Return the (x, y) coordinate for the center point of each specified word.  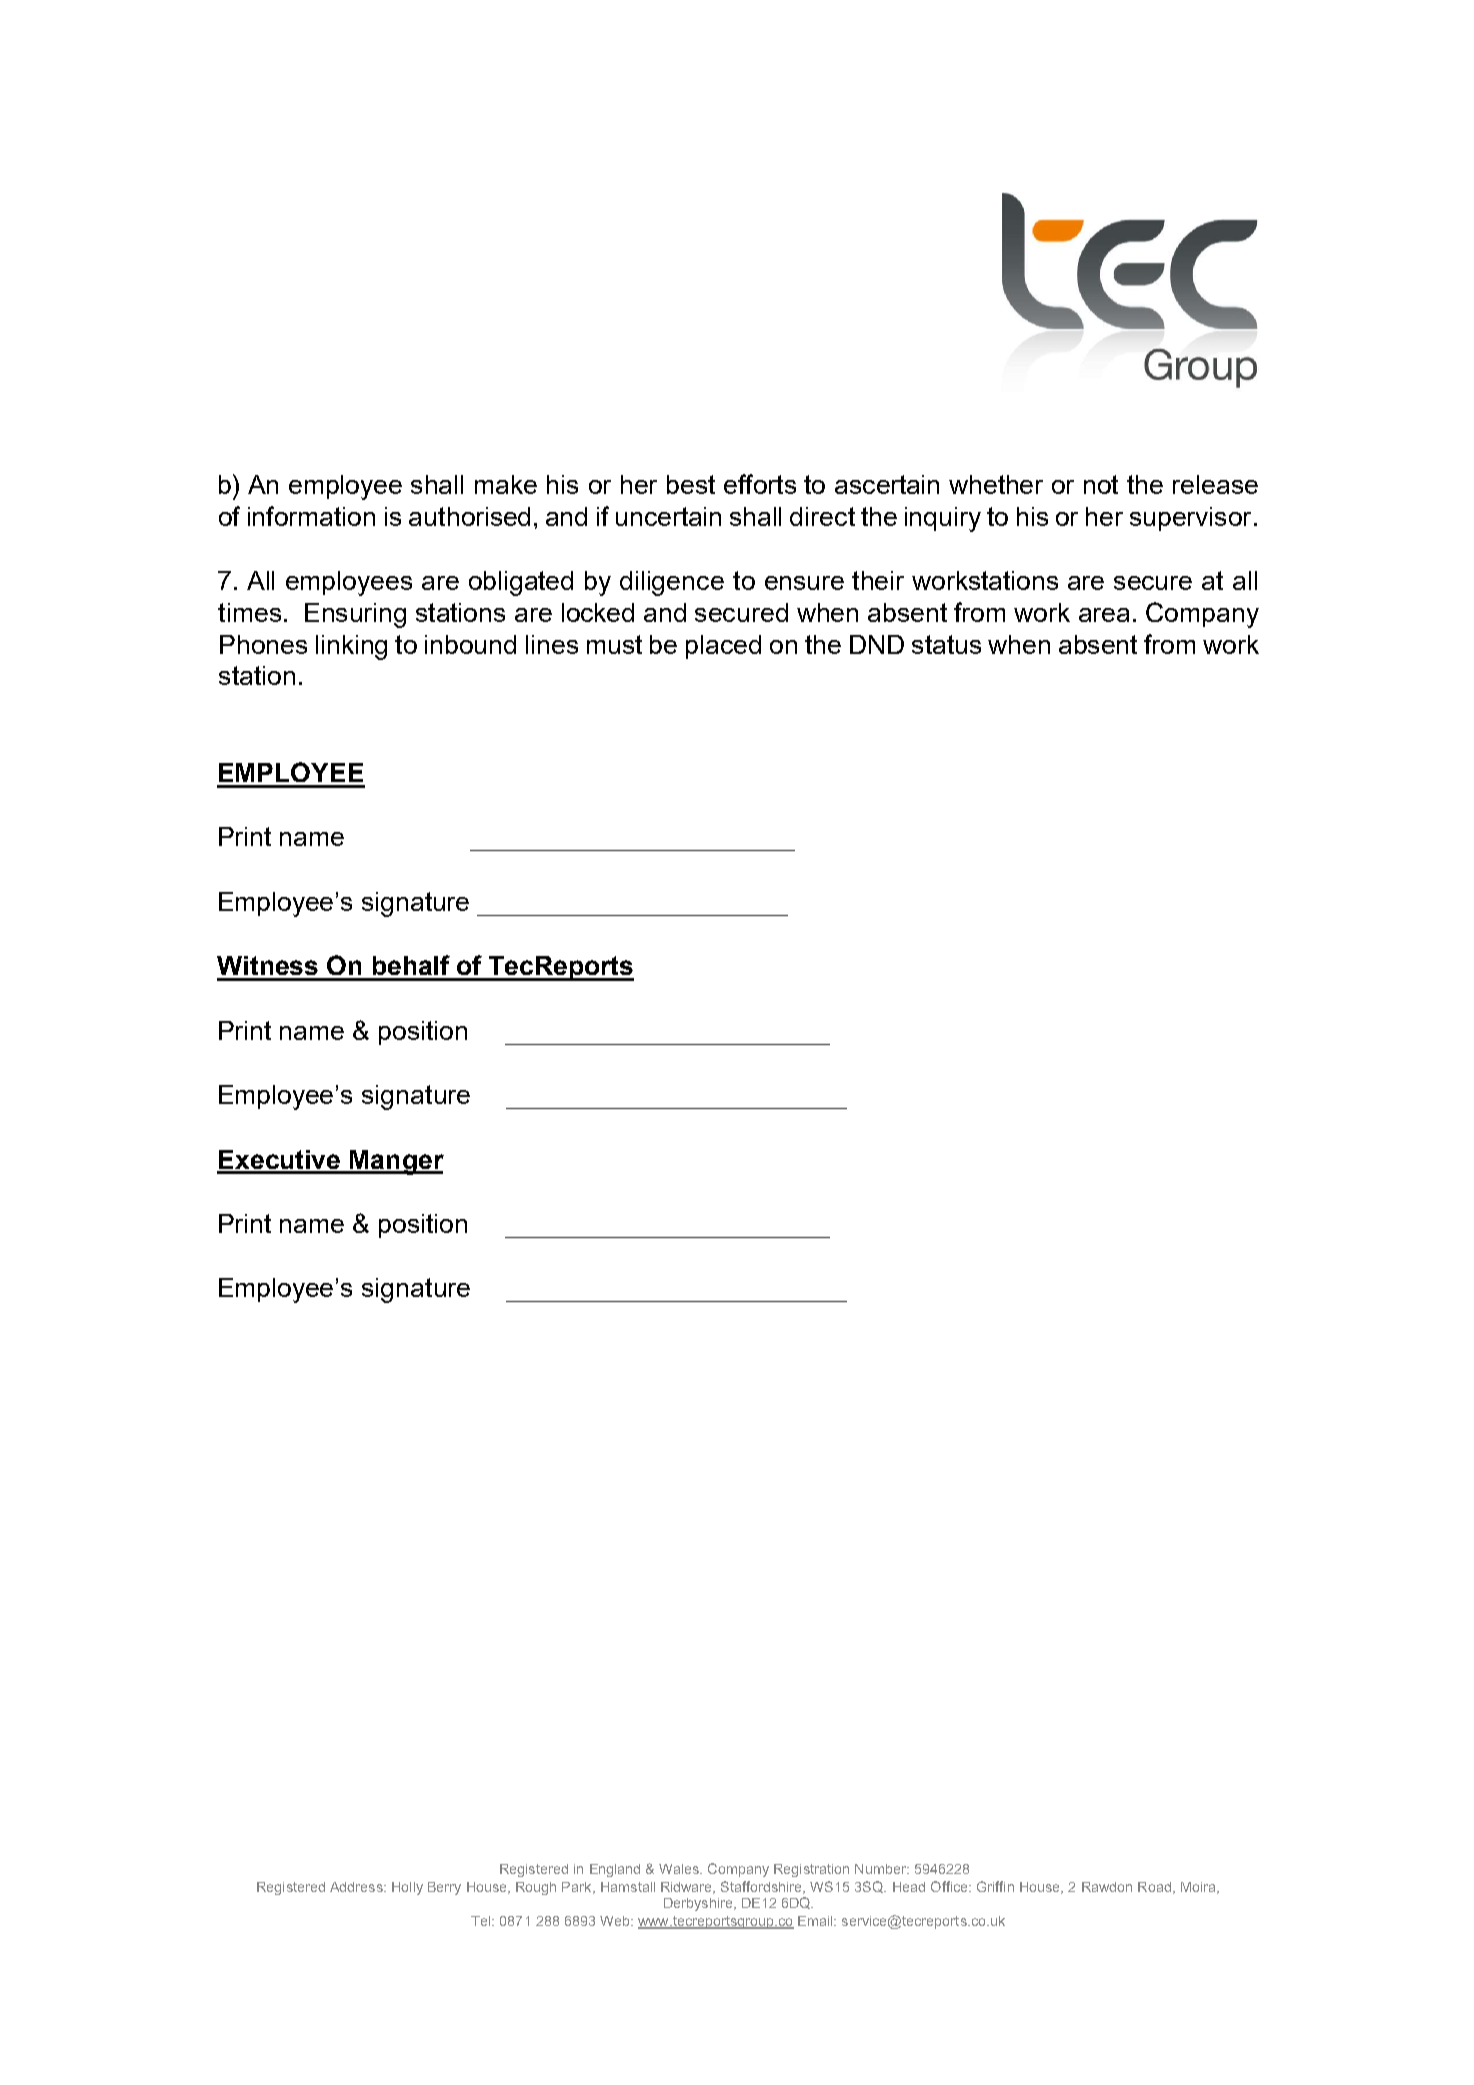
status (946, 644)
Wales (680, 1869)
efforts (760, 484)
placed (723, 647)
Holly (407, 1888)
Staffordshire (763, 1887)
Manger (396, 1162)
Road (1156, 1888)
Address (357, 1887)
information (311, 516)
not (1101, 484)
